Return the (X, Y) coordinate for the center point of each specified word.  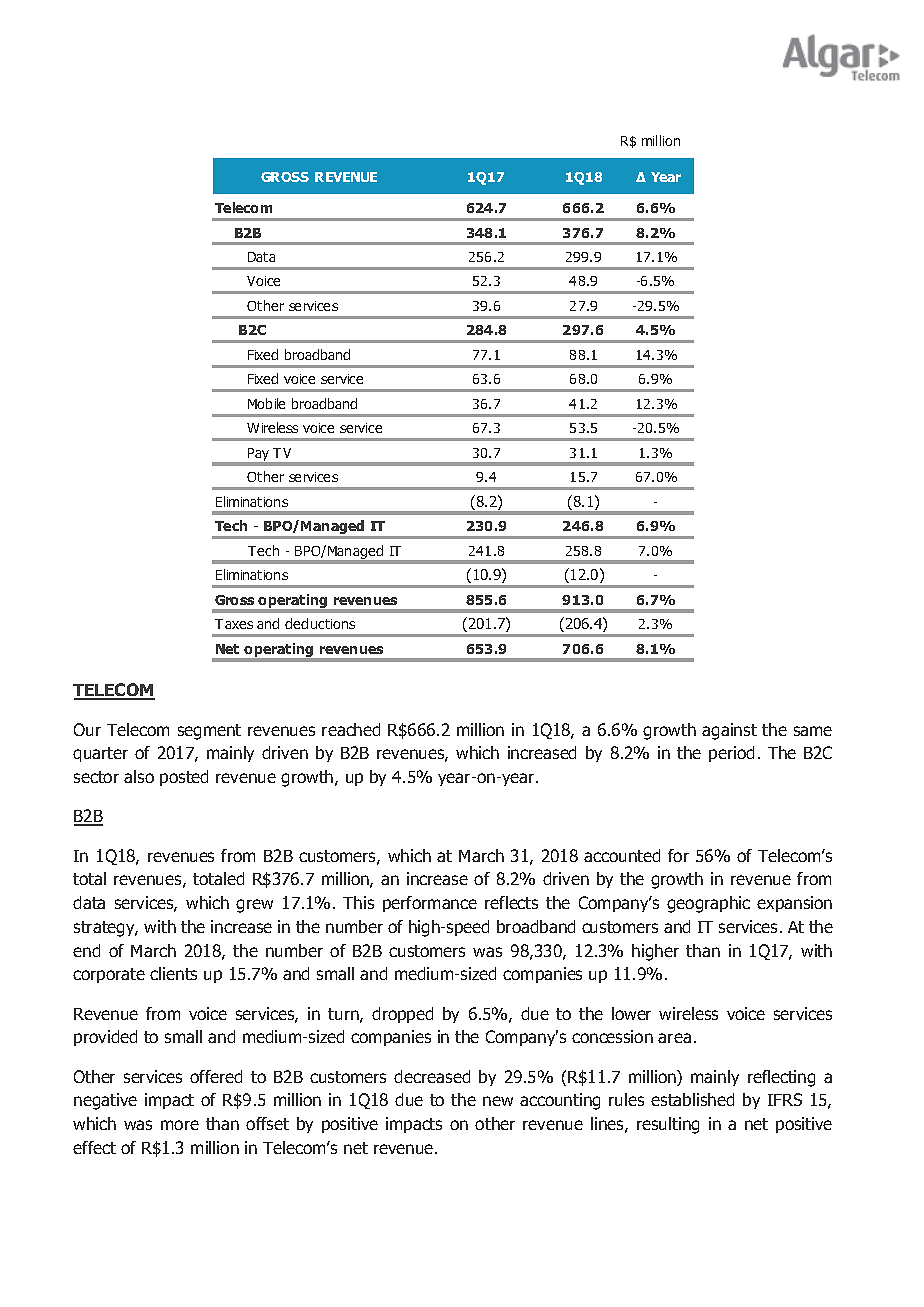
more (180, 1125)
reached (351, 729)
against (729, 731)
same (813, 731)
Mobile (266, 403)
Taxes (234, 624)
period (731, 754)
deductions (320, 623)
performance (430, 904)
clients (173, 973)
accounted (622, 855)
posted (184, 778)
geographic (708, 904)
